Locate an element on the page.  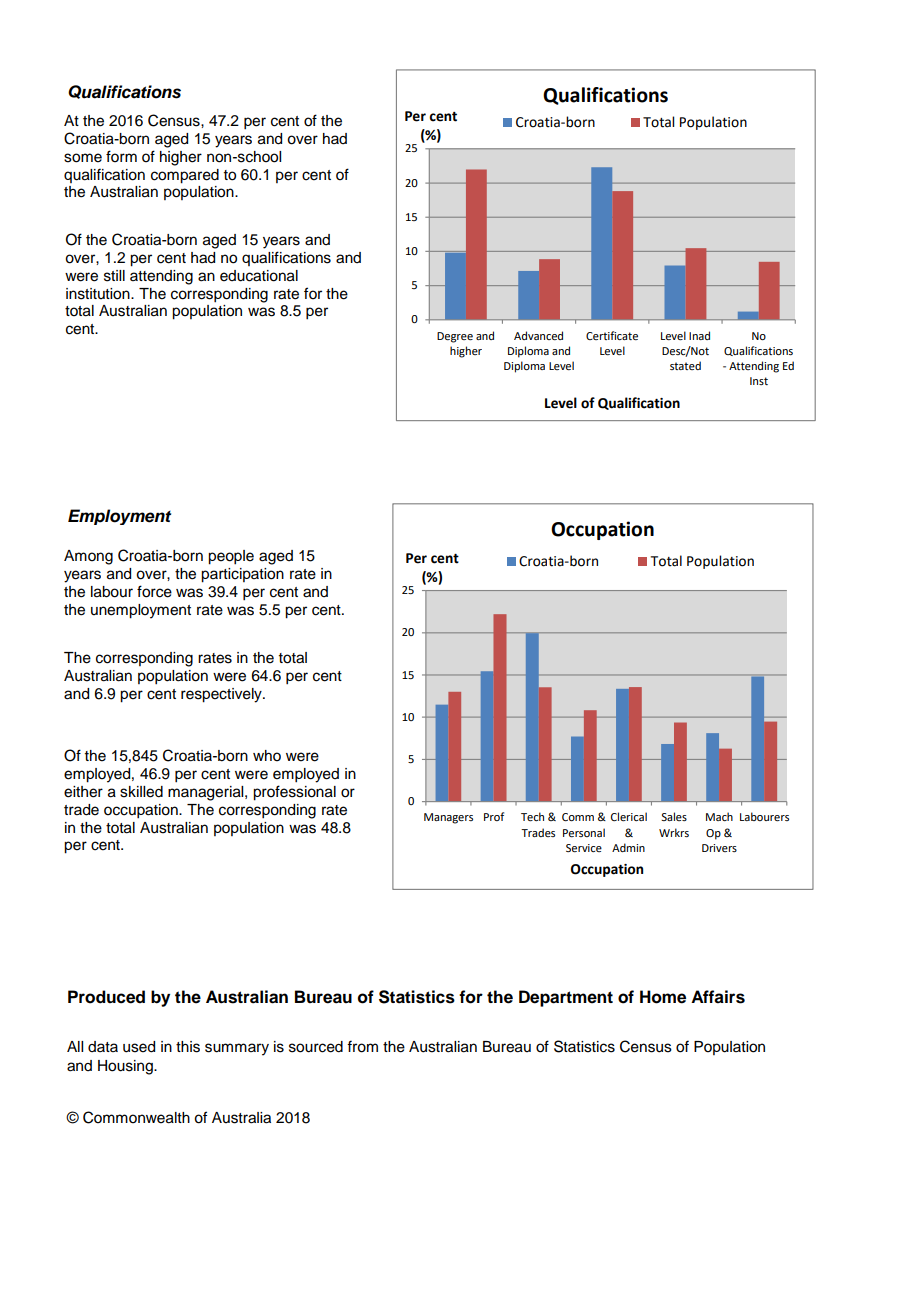
used is located at coordinates (139, 1047).
